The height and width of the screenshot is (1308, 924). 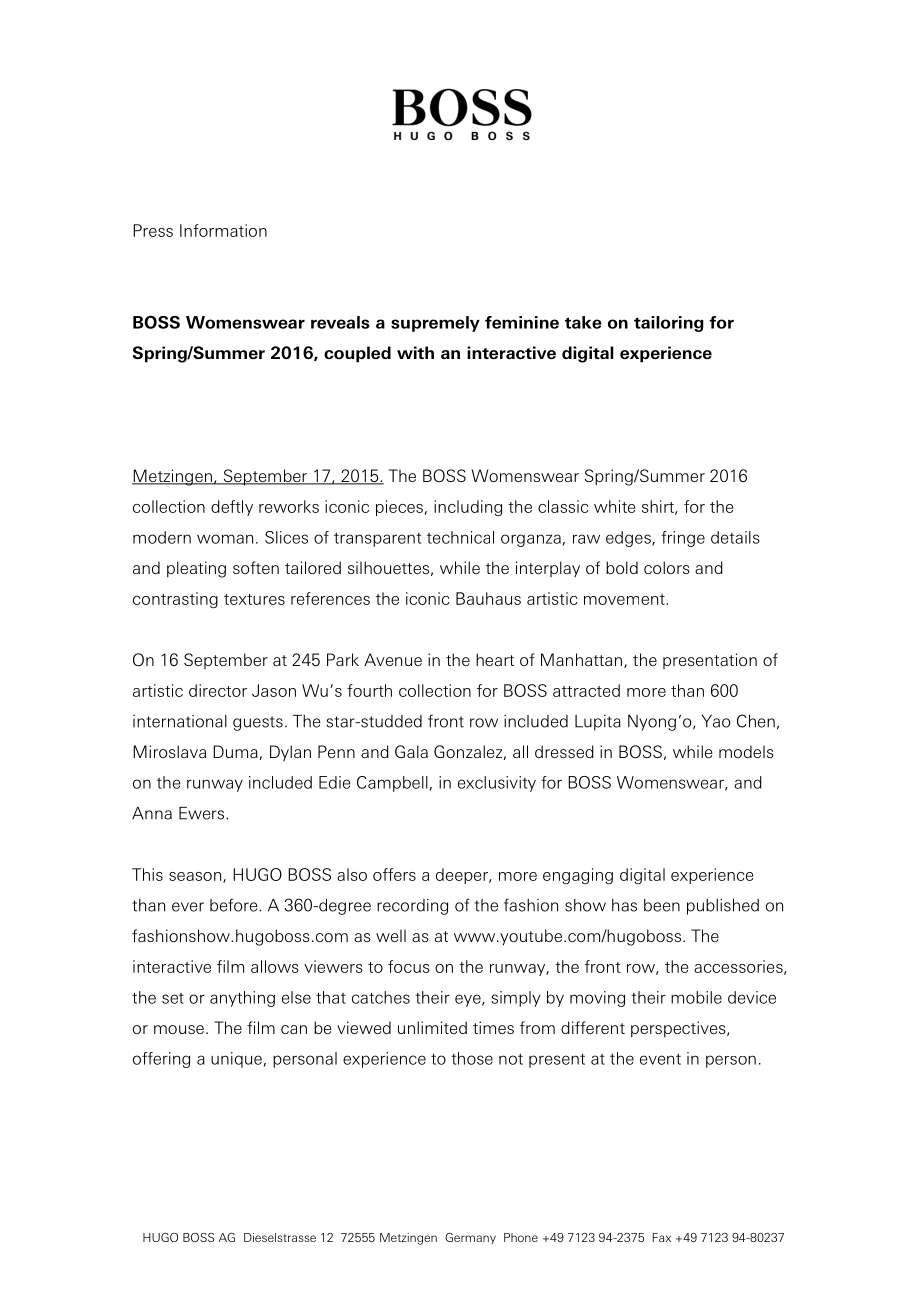 What do you see at coordinates (223, 230) in the screenshot?
I see `Information` at bounding box center [223, 230].
